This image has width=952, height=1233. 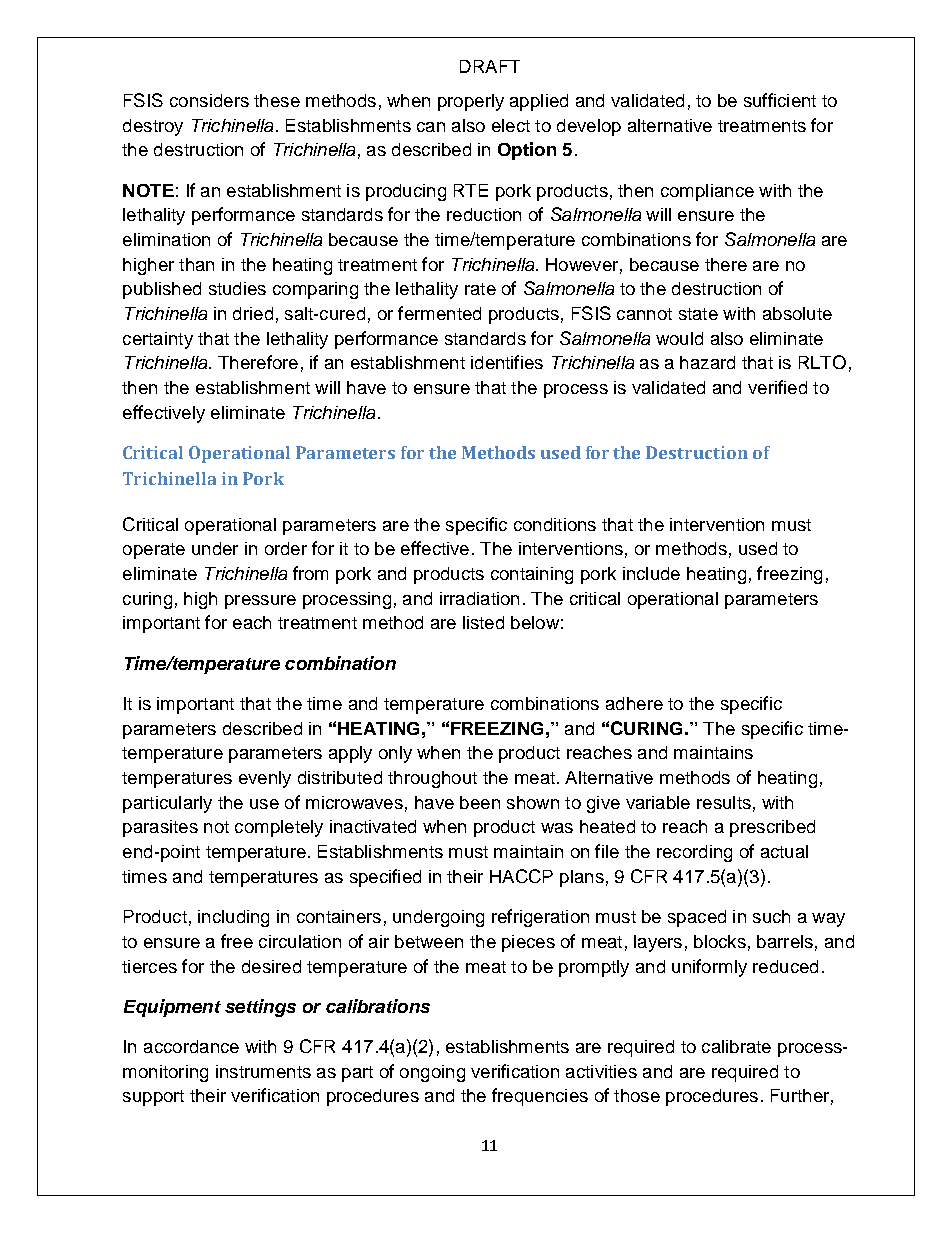 I want to click on those, so click(x=637, y=1095).
